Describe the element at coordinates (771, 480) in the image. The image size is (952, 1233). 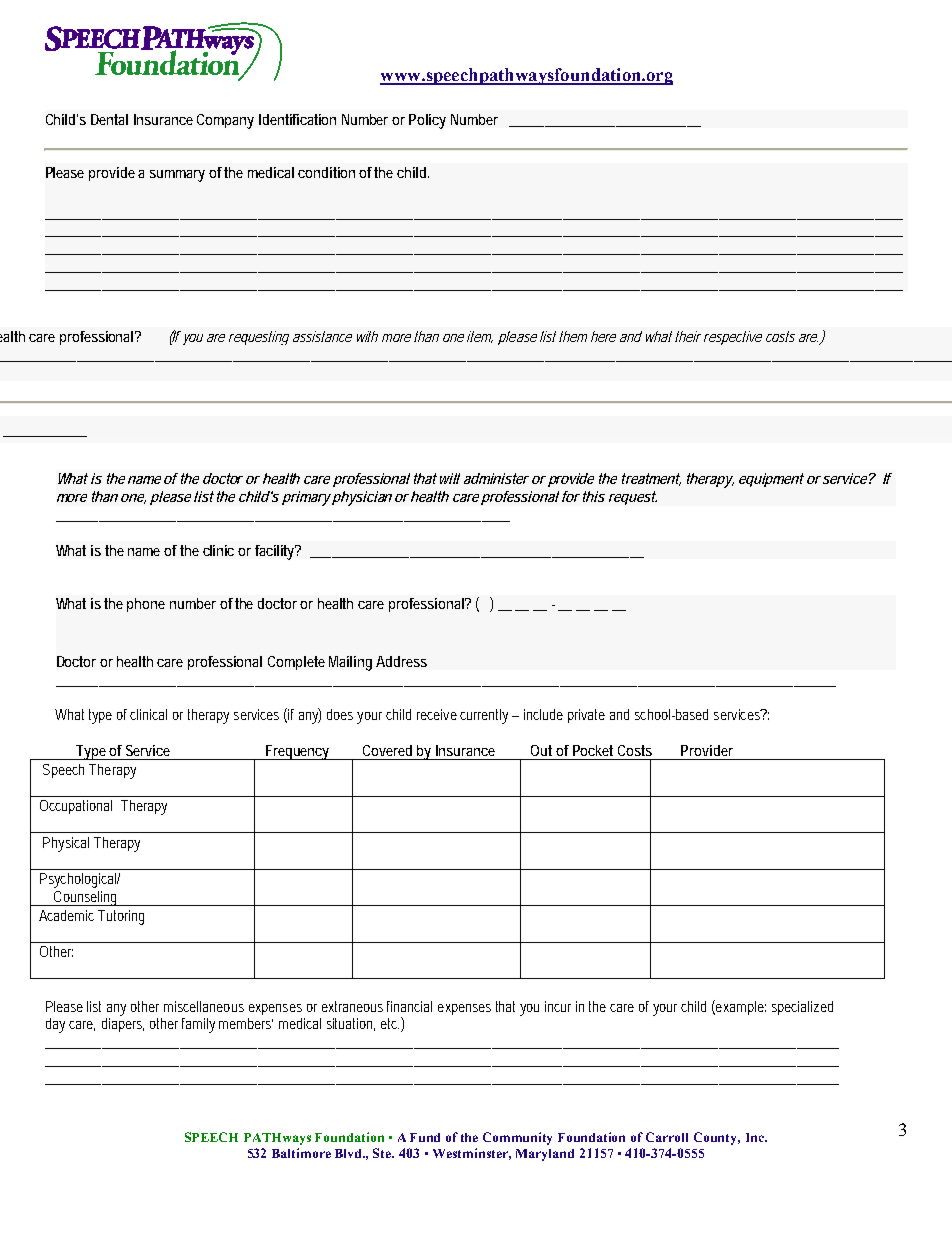
I see `equipment` at that location.
